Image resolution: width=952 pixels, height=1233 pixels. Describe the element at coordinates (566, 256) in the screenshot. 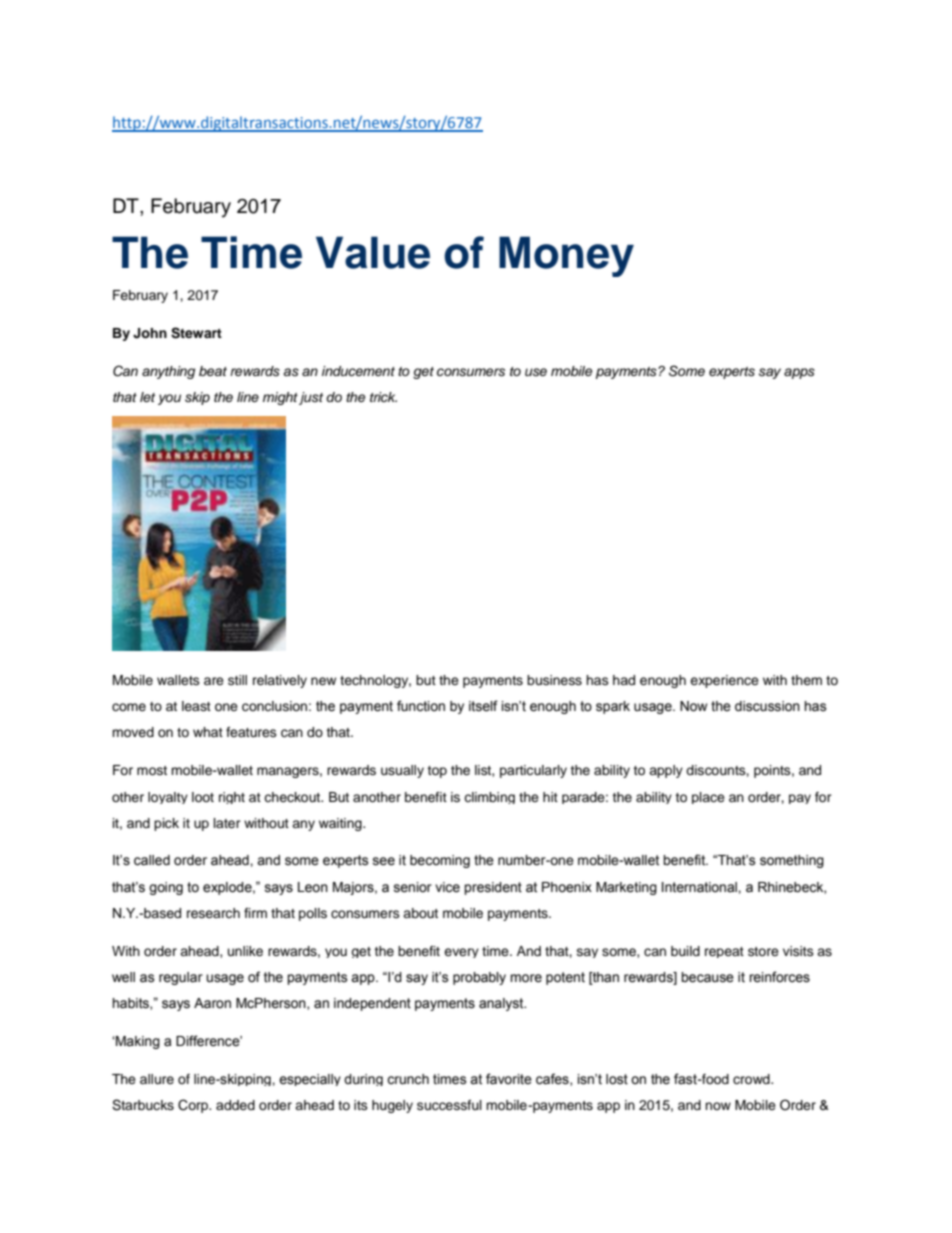

I see `Money` at that location.
